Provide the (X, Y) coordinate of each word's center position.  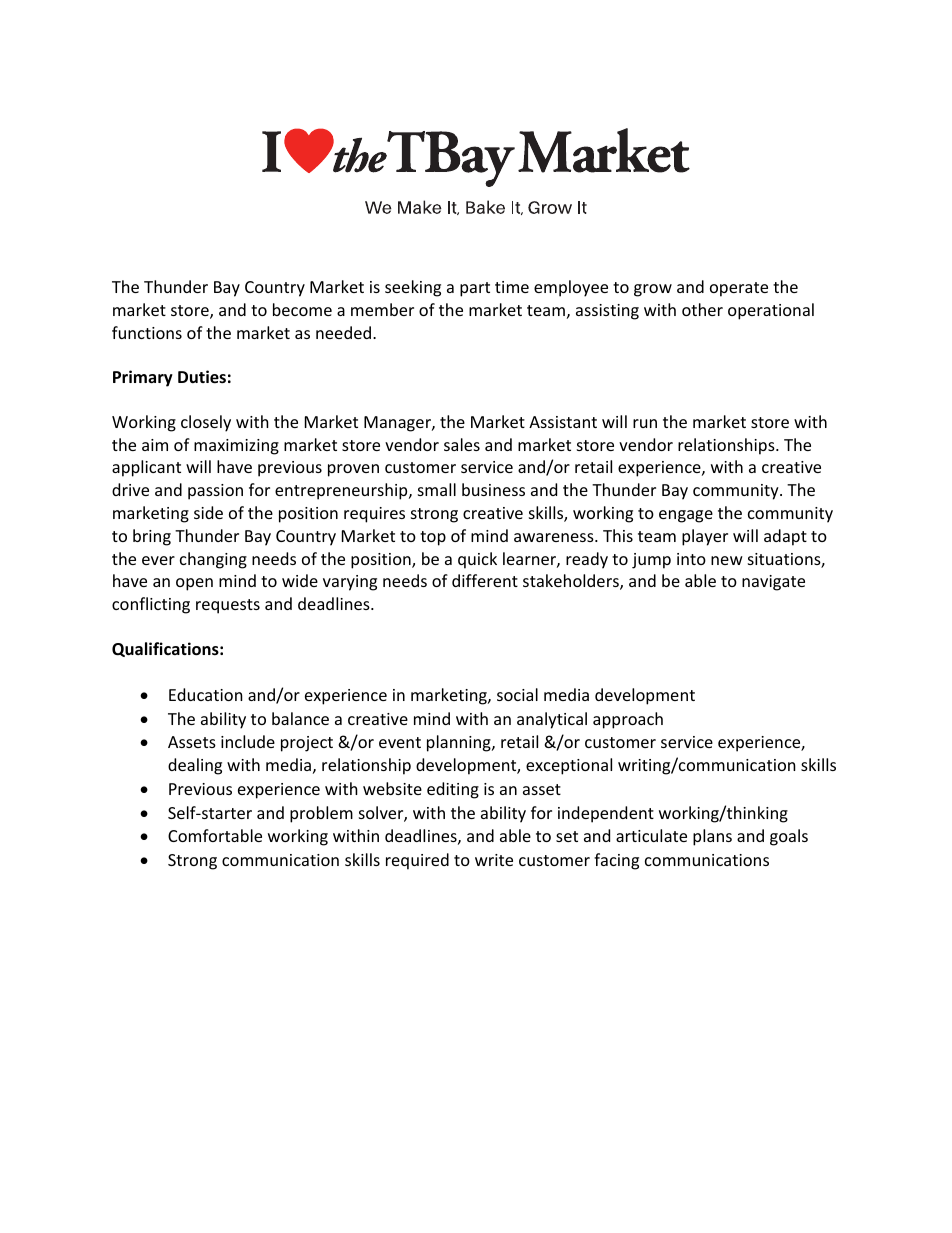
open (194, 584)
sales (462, 444)
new (727, 560)
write (494, 860)
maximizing (236, 447)
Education (206, 694)
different (485, 580)
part (475, 289)
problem (321, 814)
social (517, 694)
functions (147, 332)
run (645, 423)
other (702, 309)
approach (628, 720)
